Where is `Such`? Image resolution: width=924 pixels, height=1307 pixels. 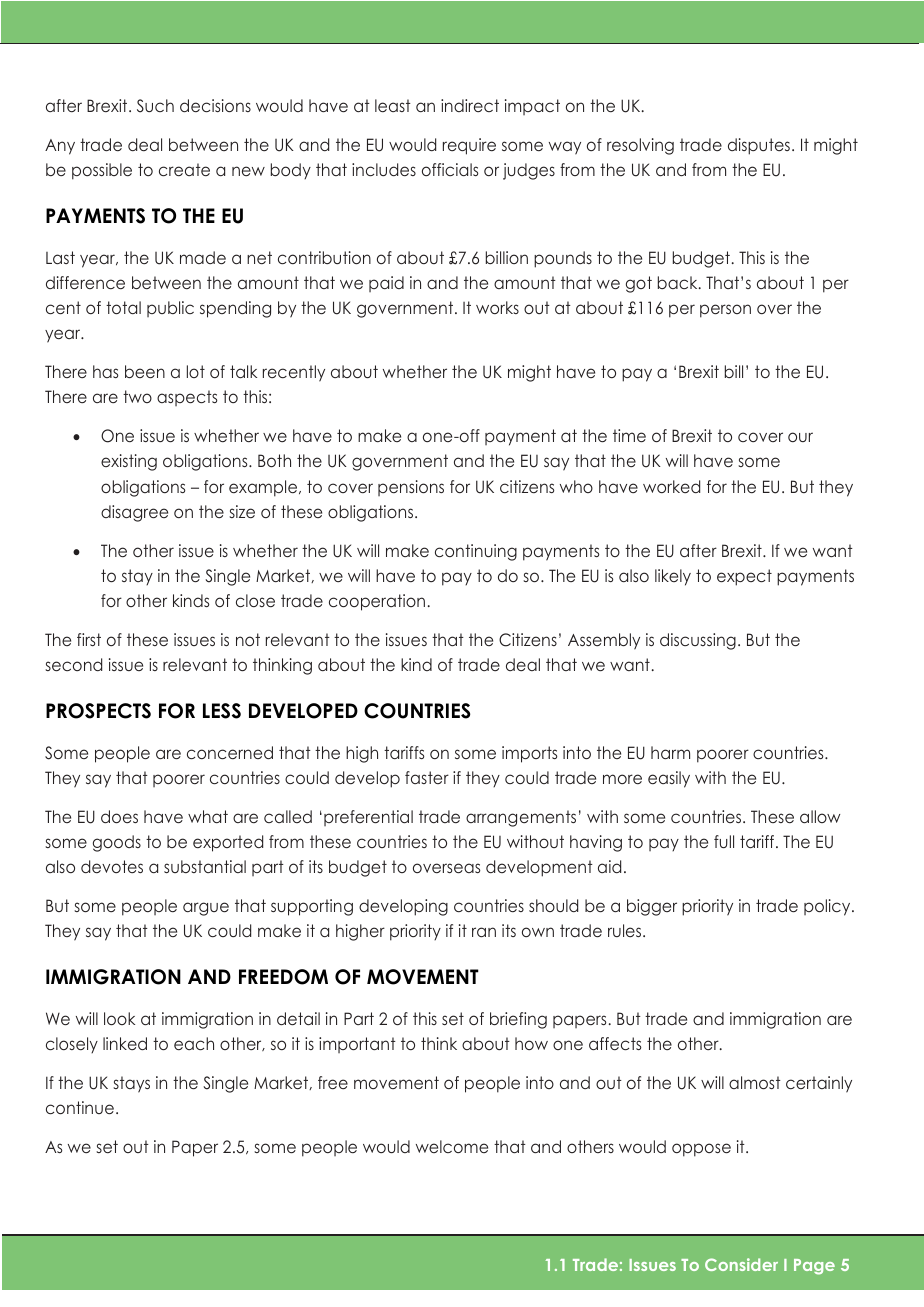
Such is located at coordinates (155, 106).
